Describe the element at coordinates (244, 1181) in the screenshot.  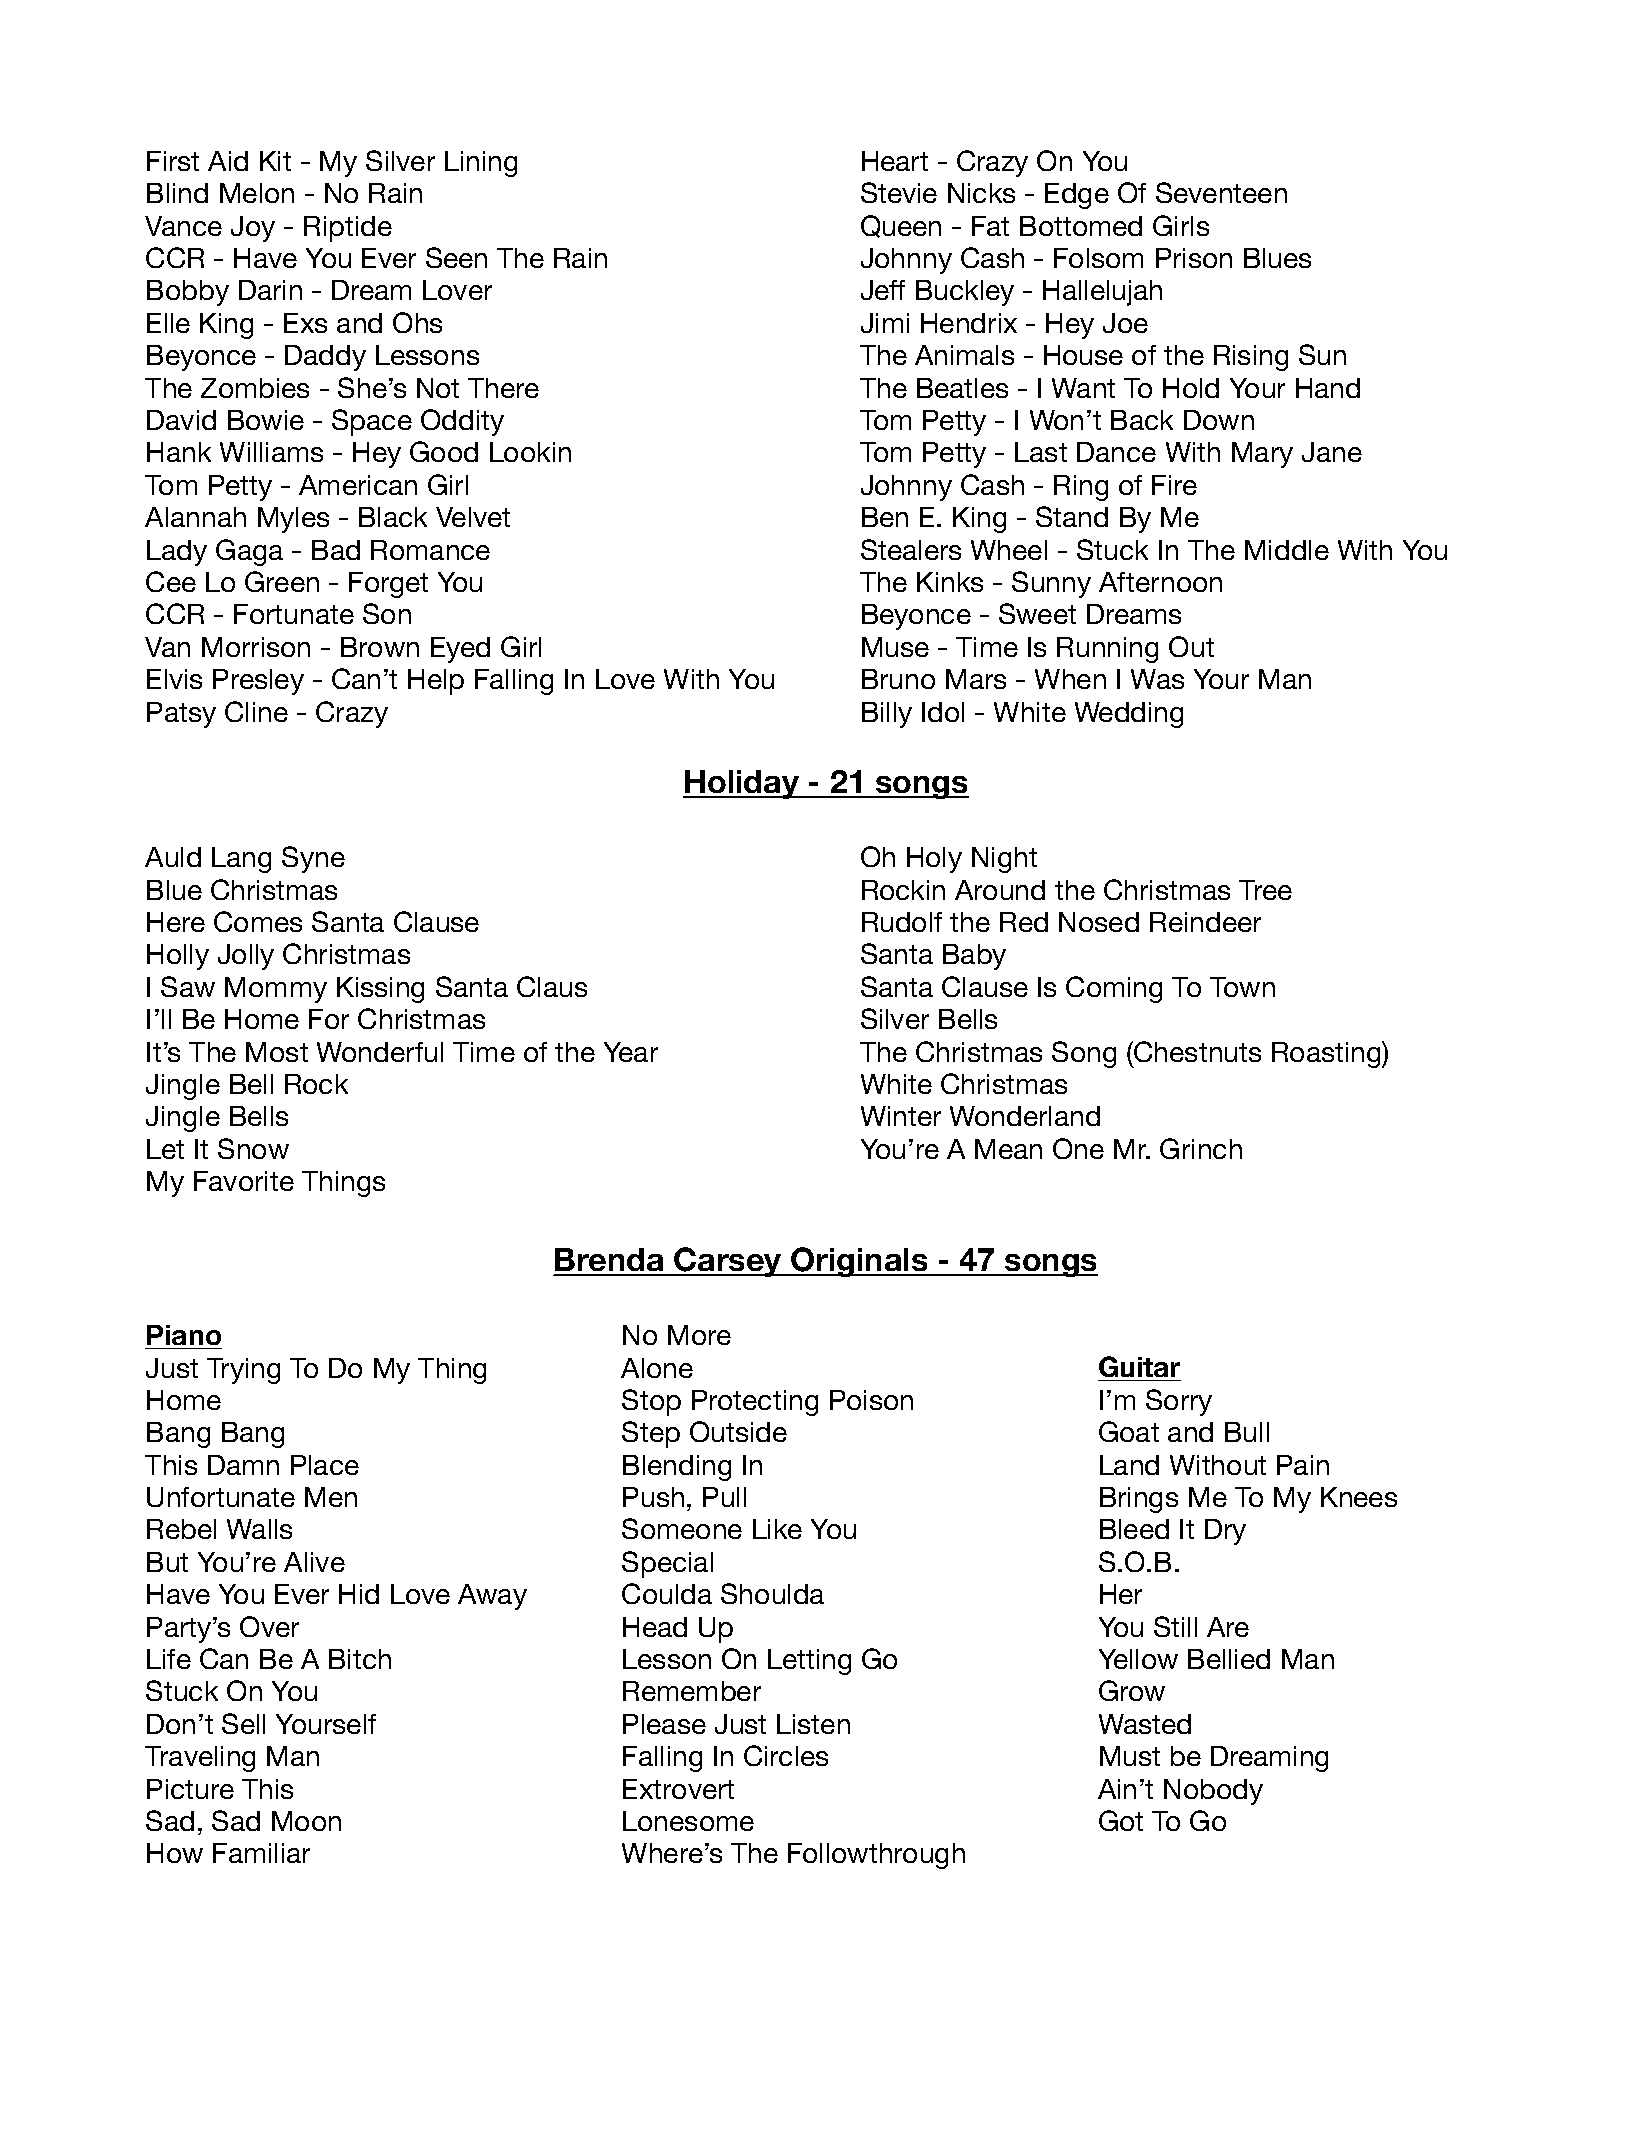
I see `Favorite` at that location.
